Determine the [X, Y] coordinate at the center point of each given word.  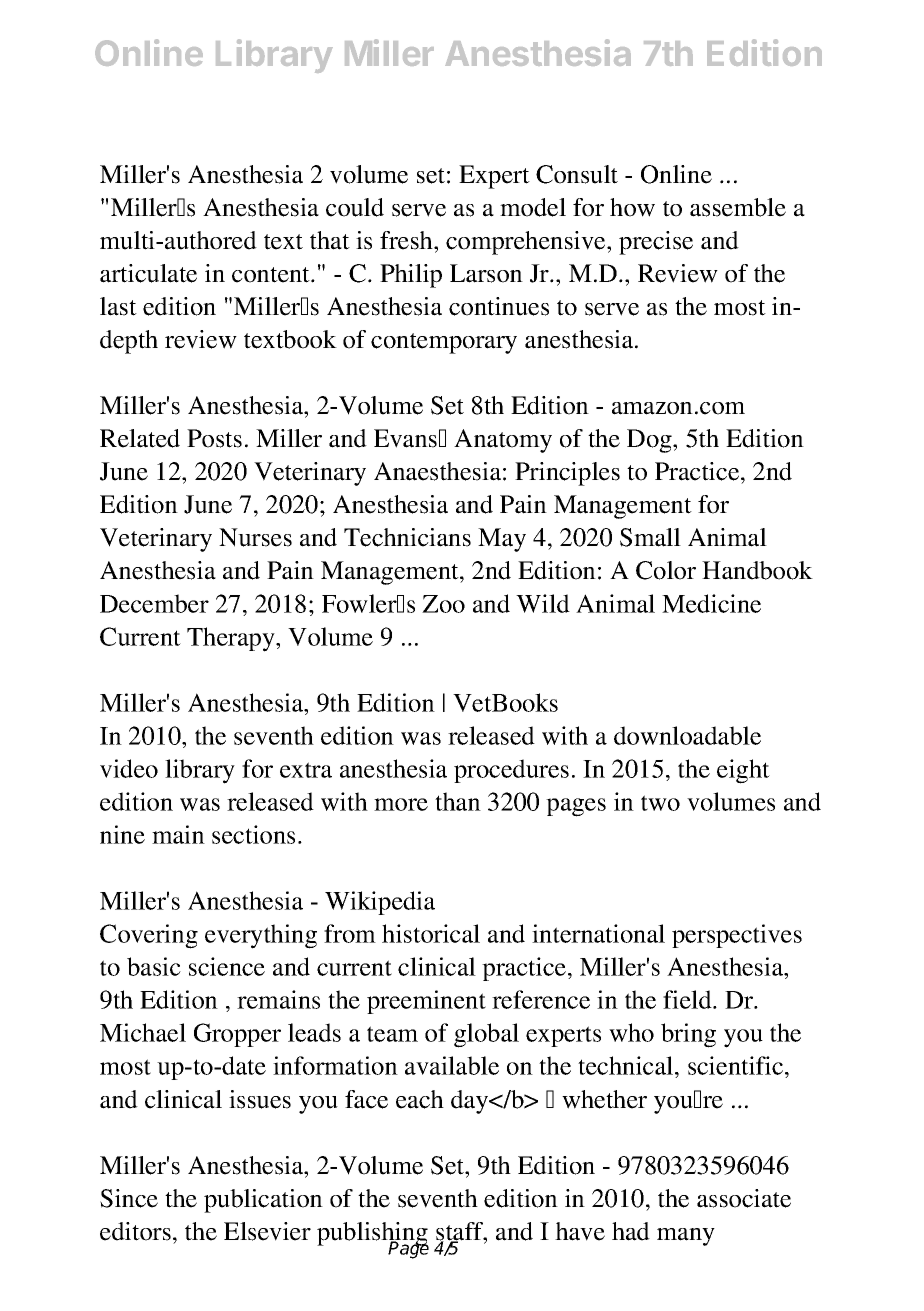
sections [253, 834]
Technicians [407, 537]
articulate [148, 273]
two [660, 803]
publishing [373, 1235]
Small [650, 537]
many [686, 1237]
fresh [407, 240]
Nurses [255, 537]
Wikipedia [380, 903]
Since [129, 1198]
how [632, 207]
